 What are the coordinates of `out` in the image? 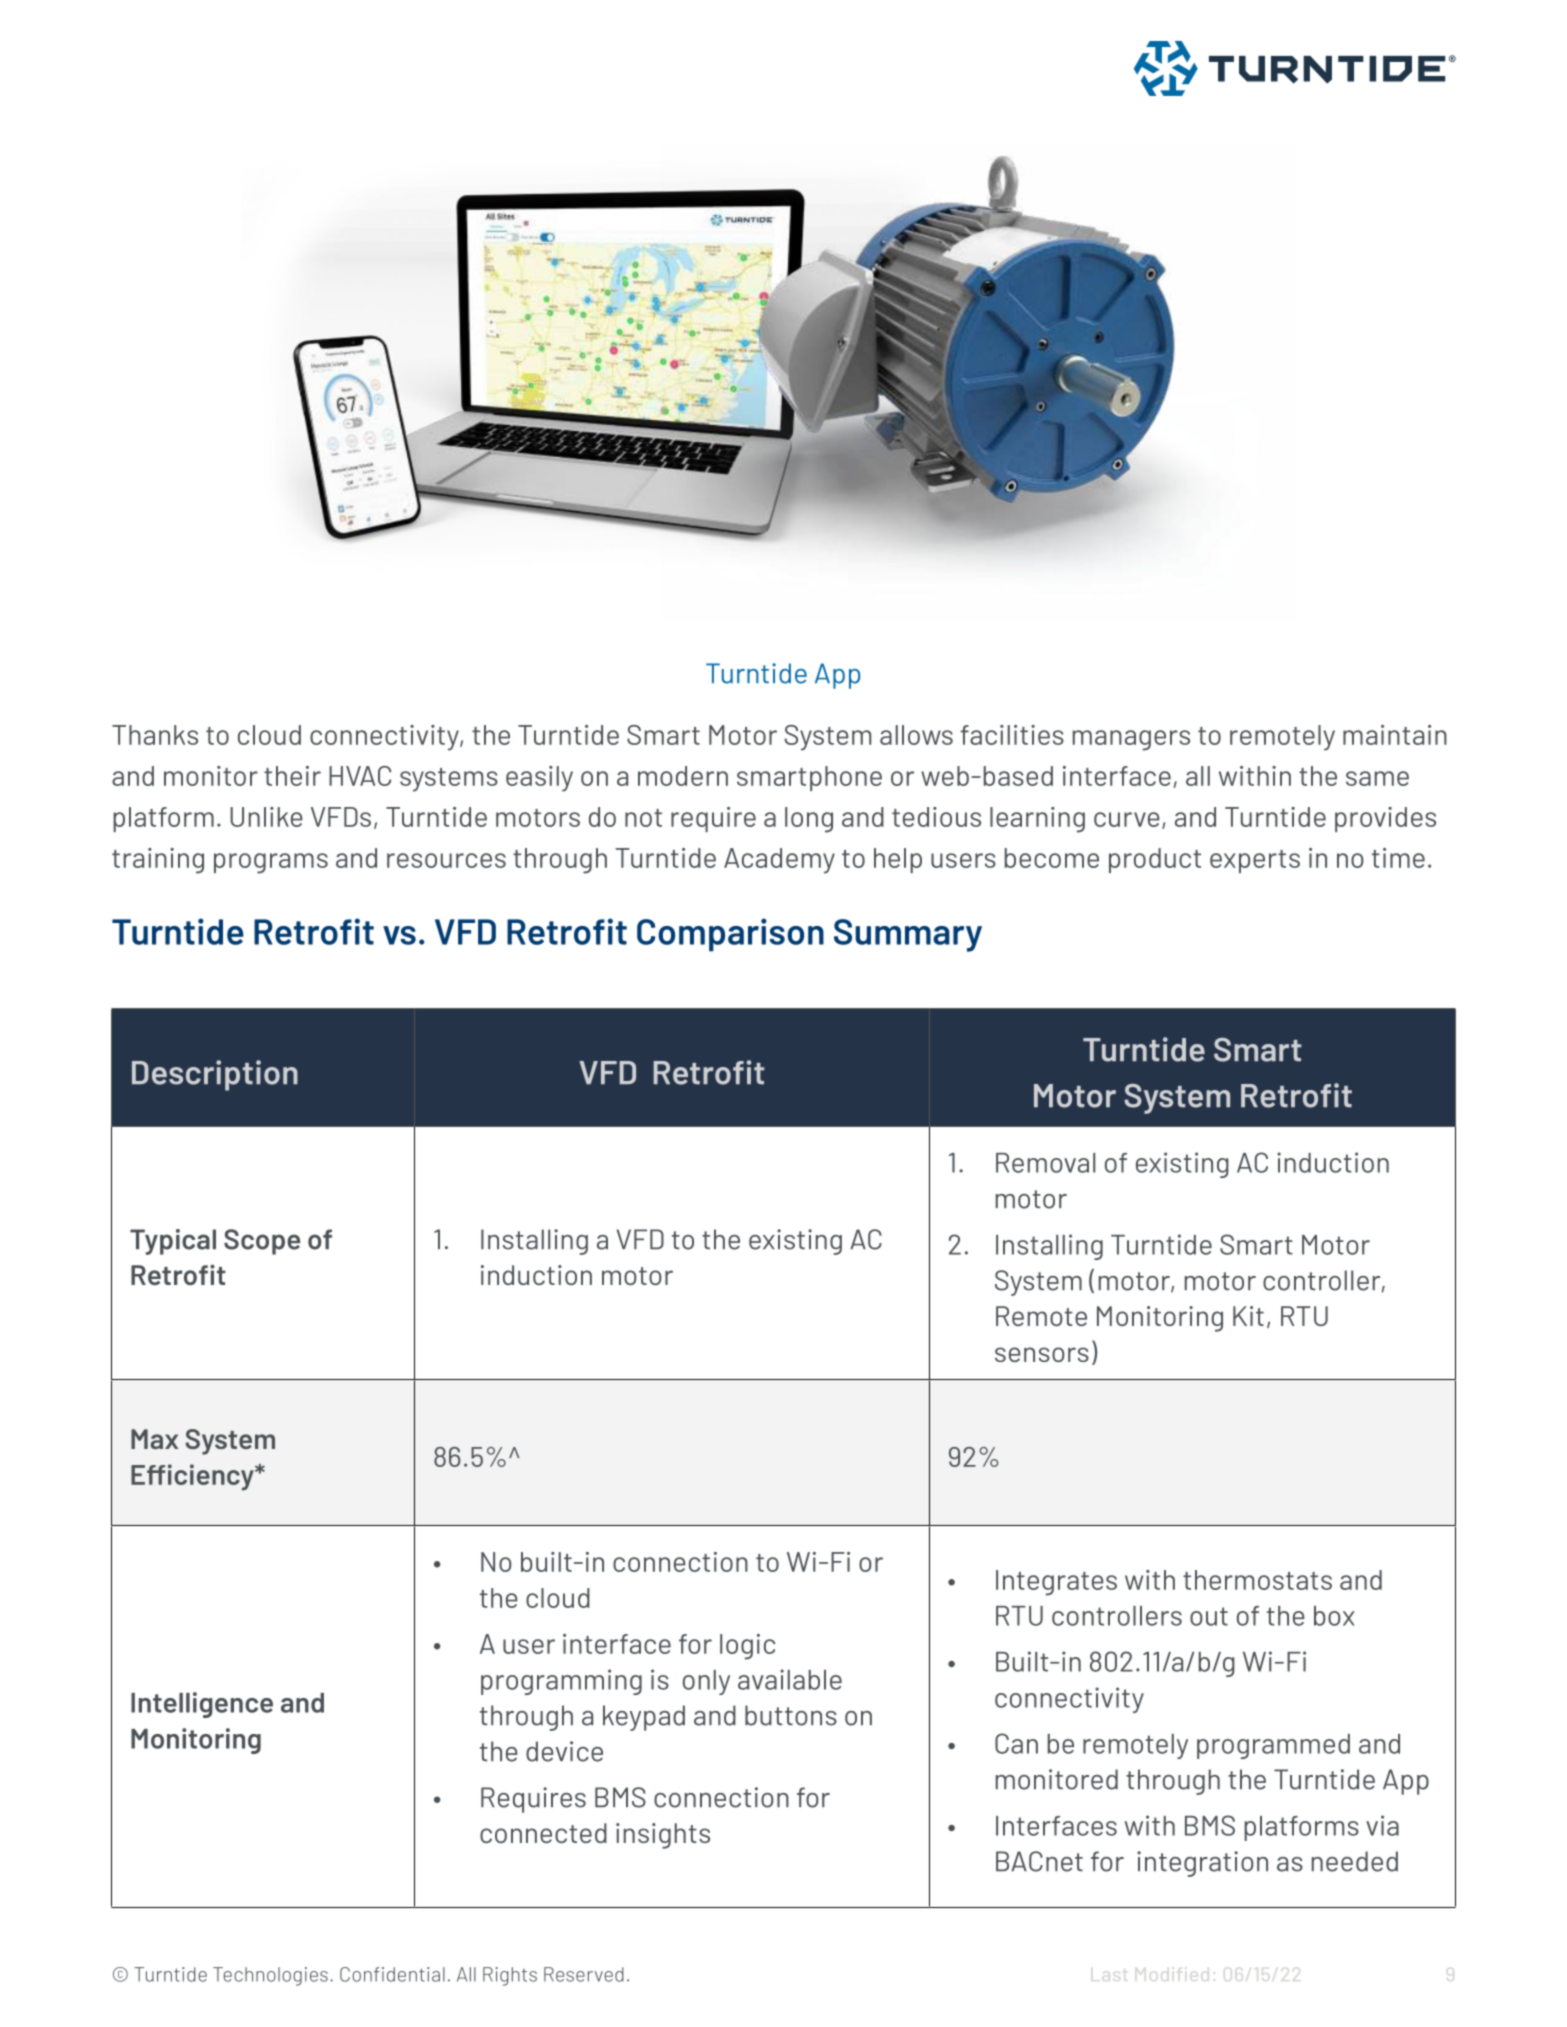 It's located at (1209, 1616).
